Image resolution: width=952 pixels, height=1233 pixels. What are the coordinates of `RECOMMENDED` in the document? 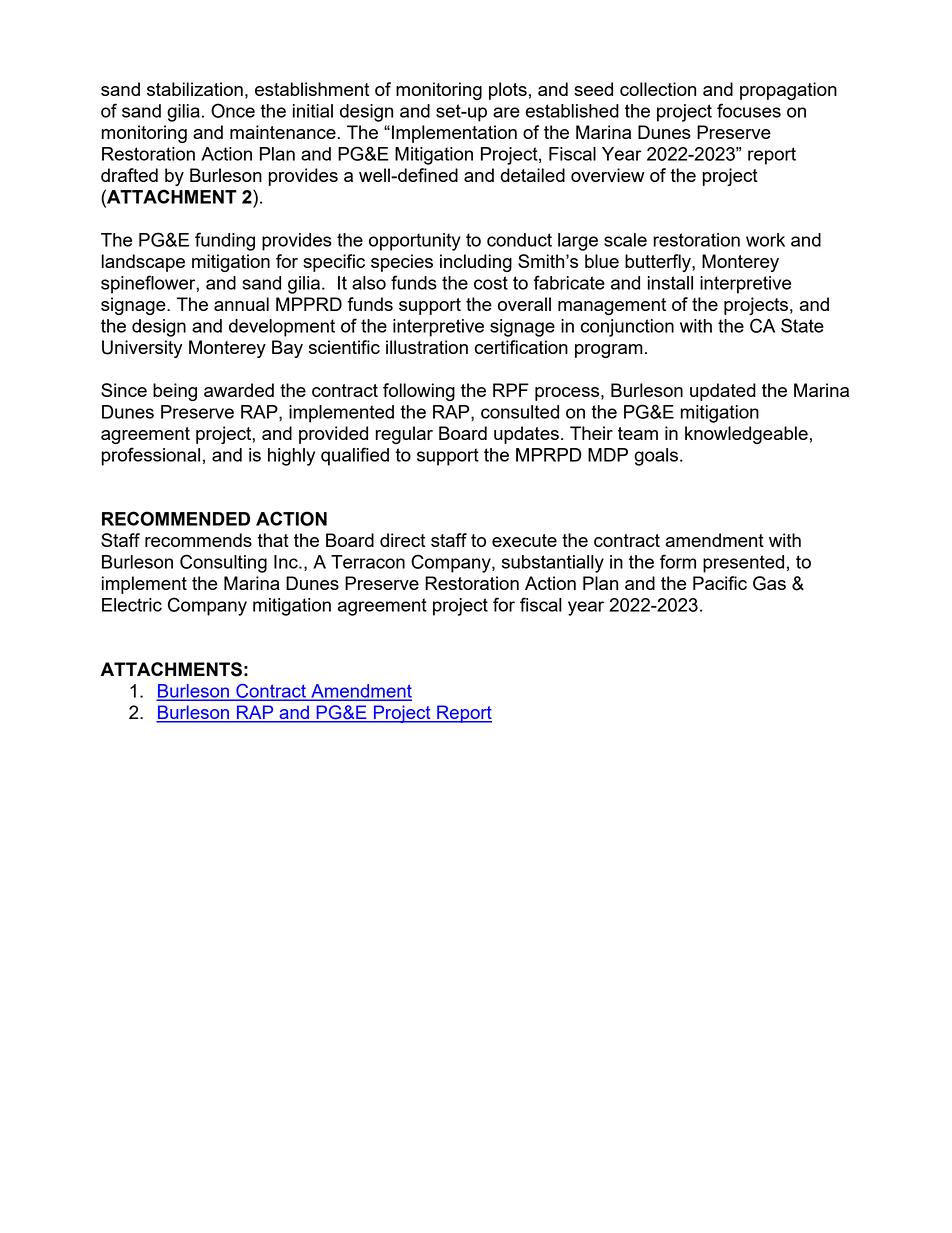 It's located at (176, 518).
